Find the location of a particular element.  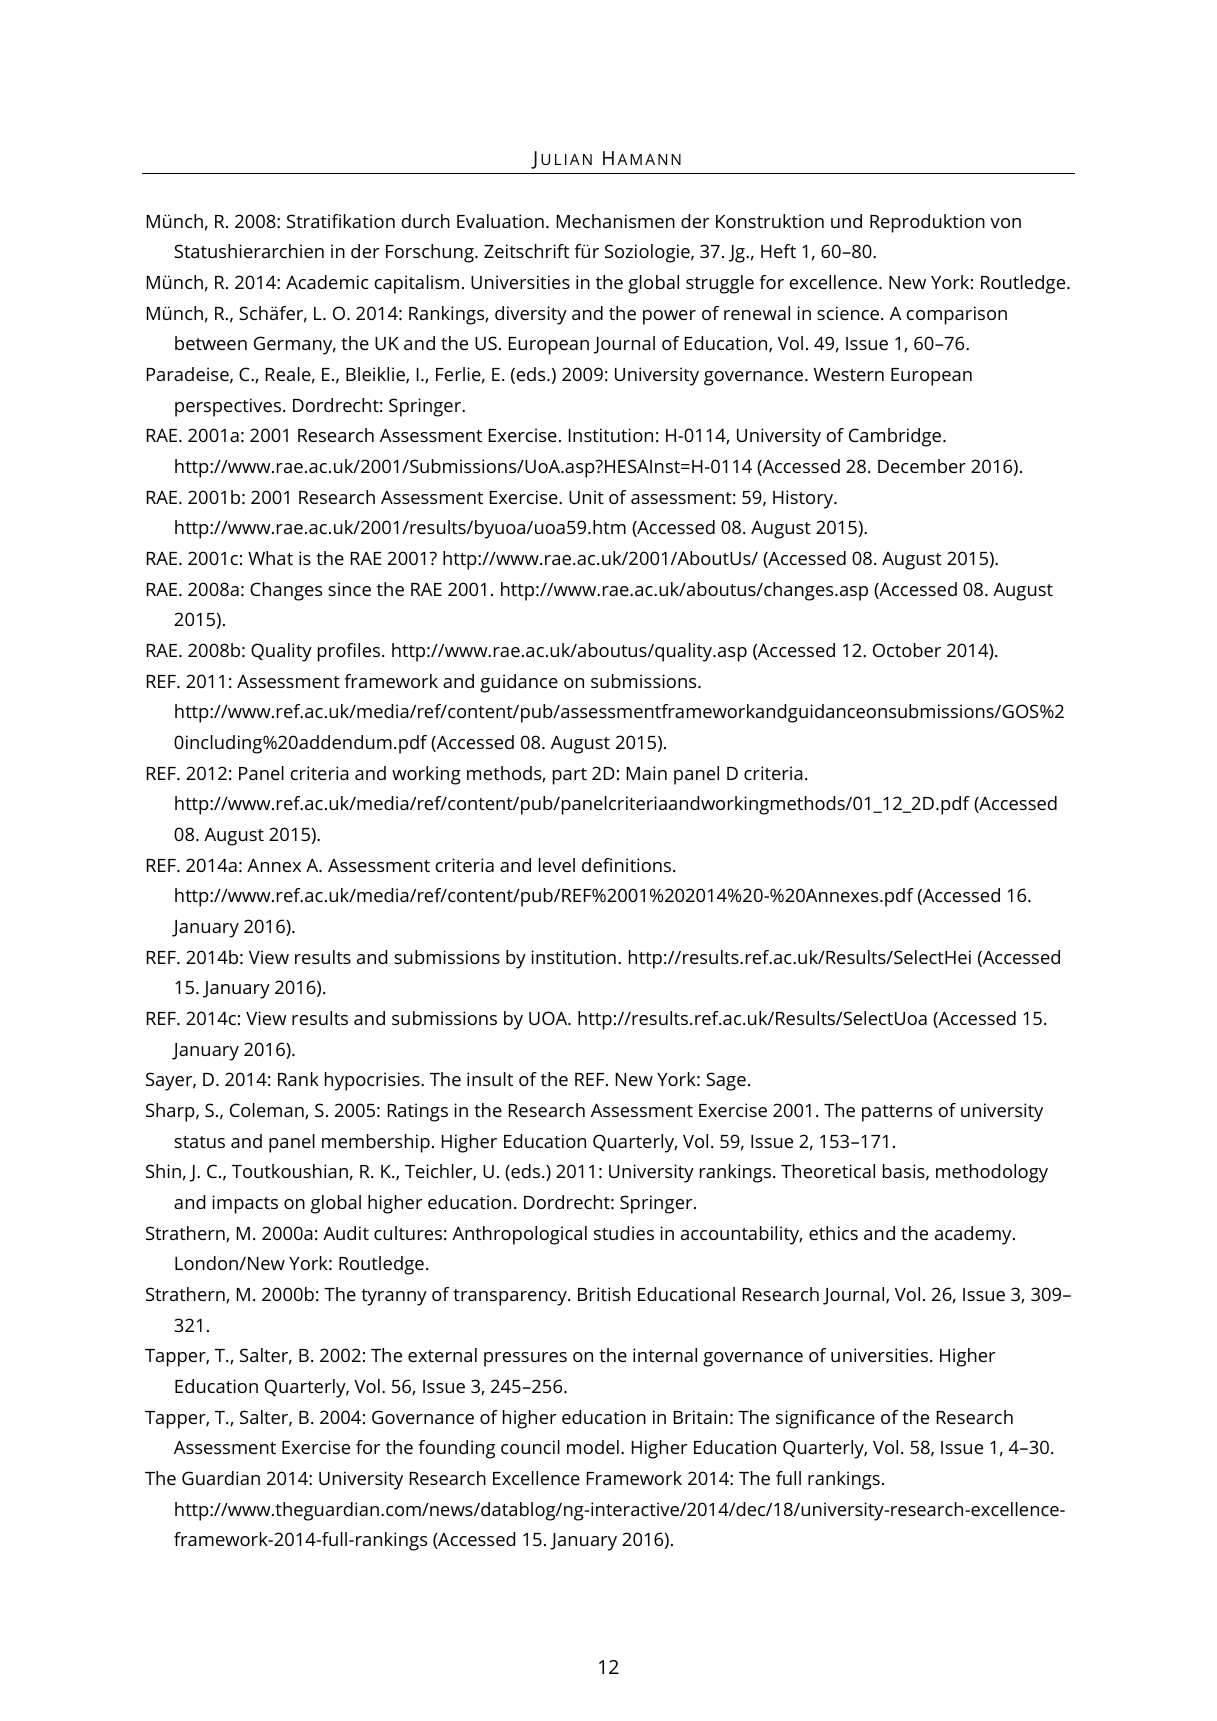

patterns is located at coordinates (897, 1113).
